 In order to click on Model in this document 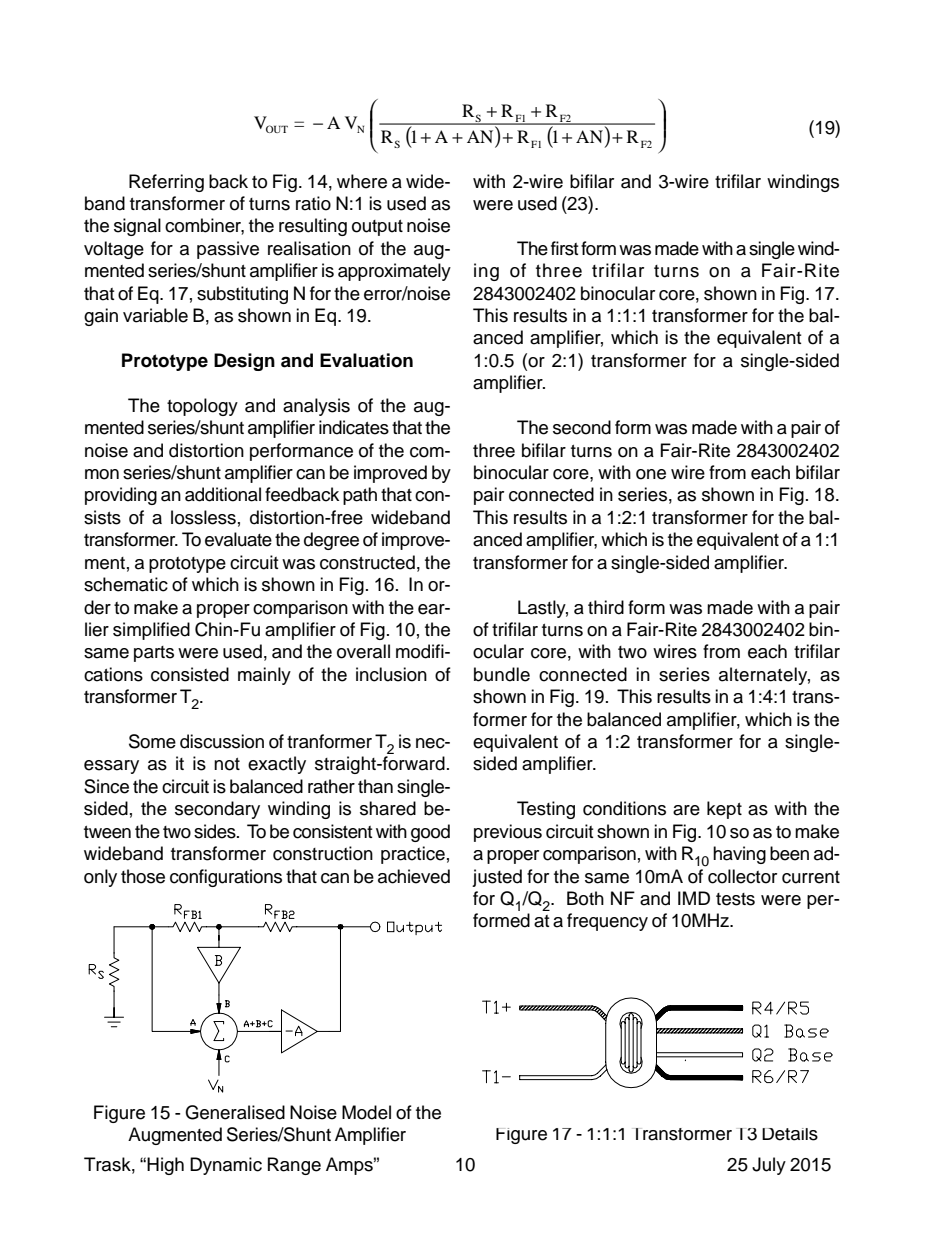, I will do `click(366, 1112)`.
